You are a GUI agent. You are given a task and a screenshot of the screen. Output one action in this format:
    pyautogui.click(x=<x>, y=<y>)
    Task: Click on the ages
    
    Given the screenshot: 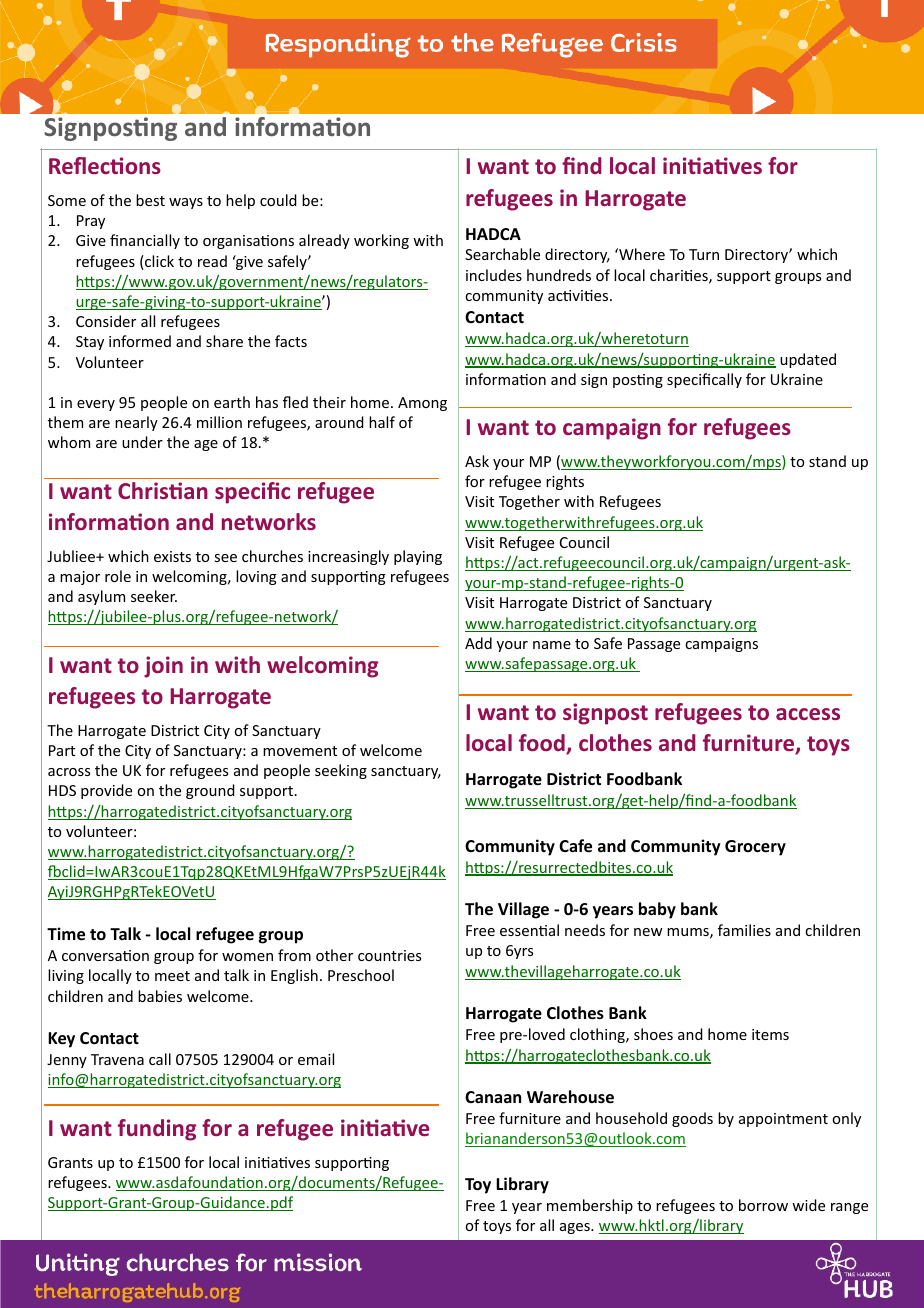 What is the action you would take?
    pyautogui.click(x=576, y=1228)
